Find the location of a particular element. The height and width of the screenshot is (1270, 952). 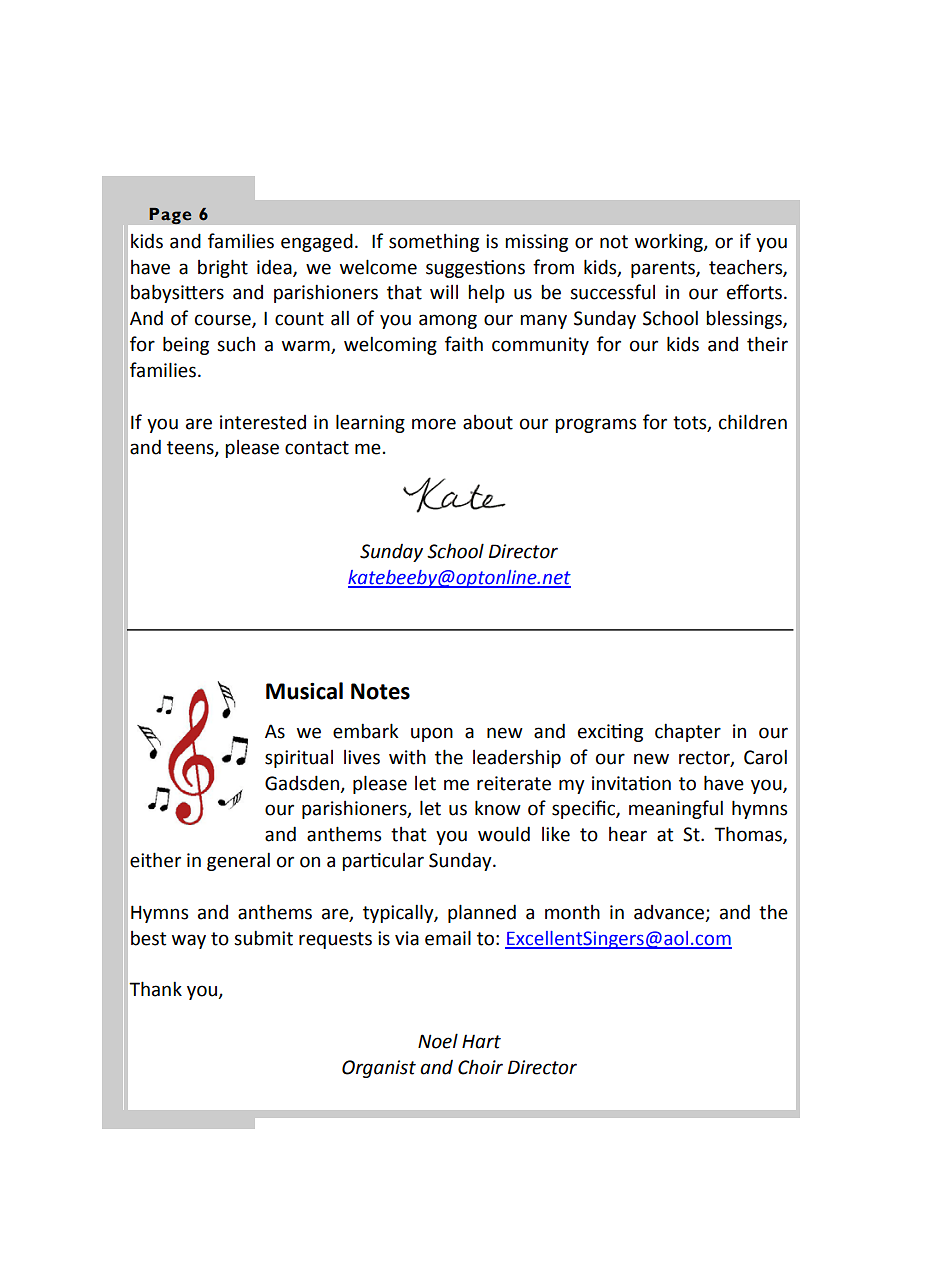

something is located at coordinates (434, 243).
